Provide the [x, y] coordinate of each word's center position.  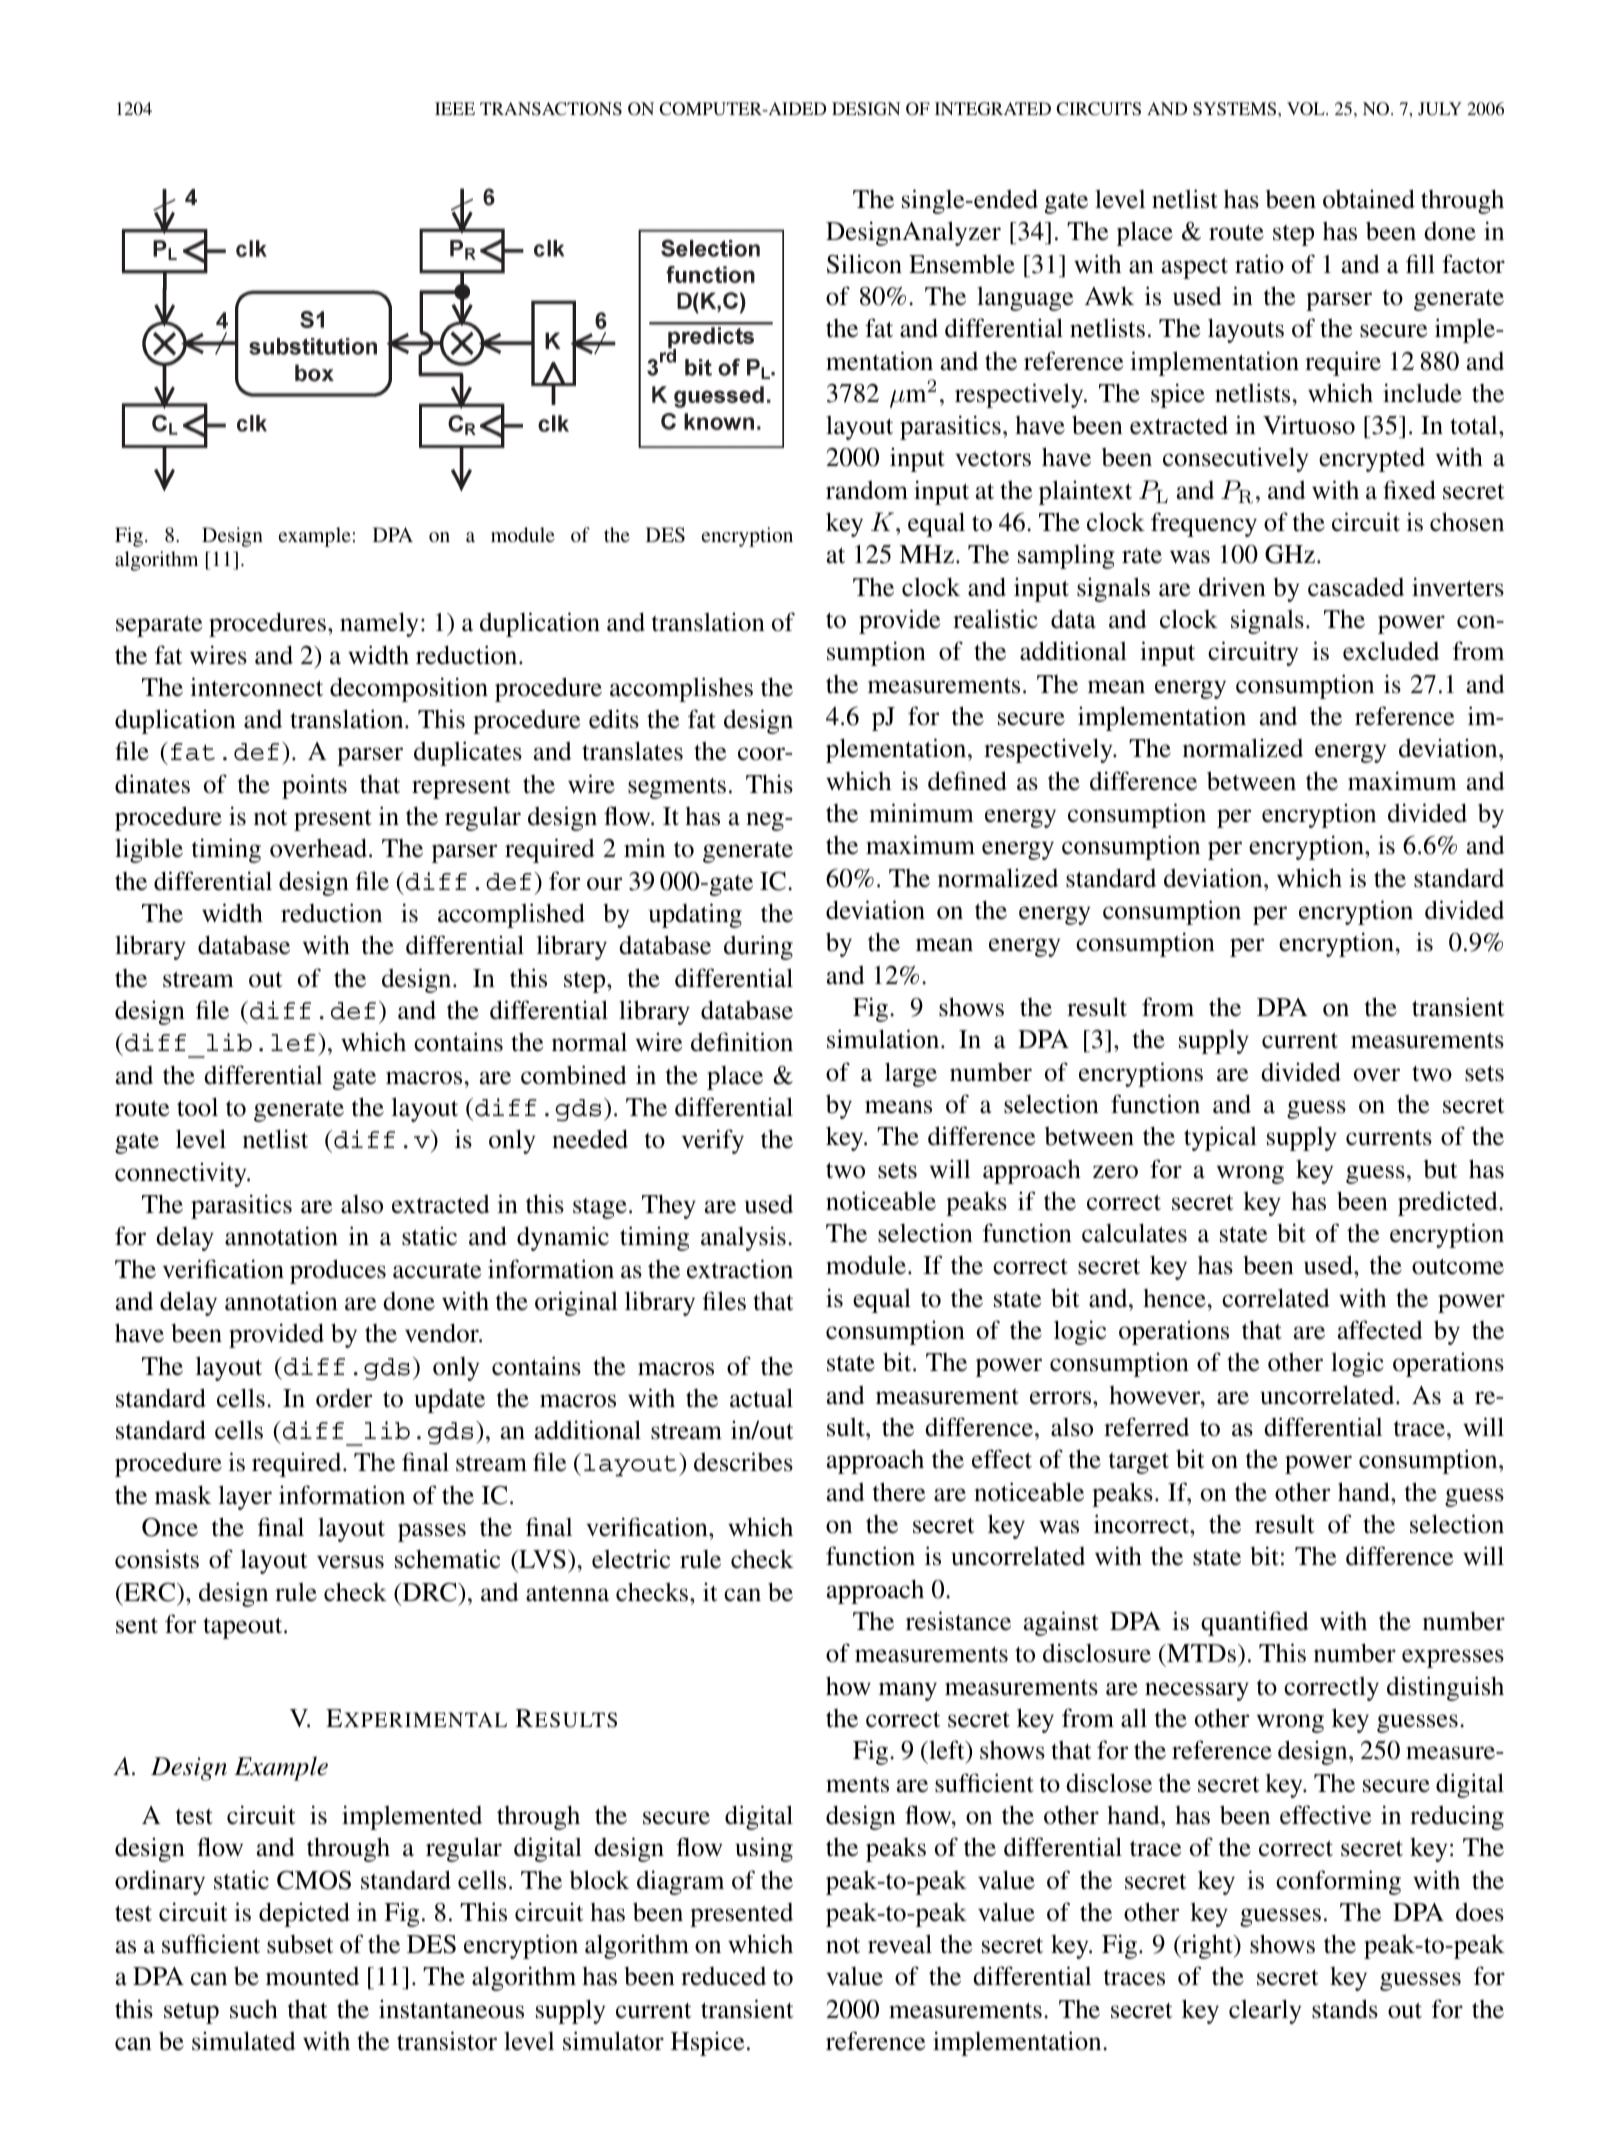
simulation [884, 1039]
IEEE [455, 108]
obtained [1369, 199]
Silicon [864, 264]
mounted [312, 1976]
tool [197, 1107]
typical [1220, 1138]
